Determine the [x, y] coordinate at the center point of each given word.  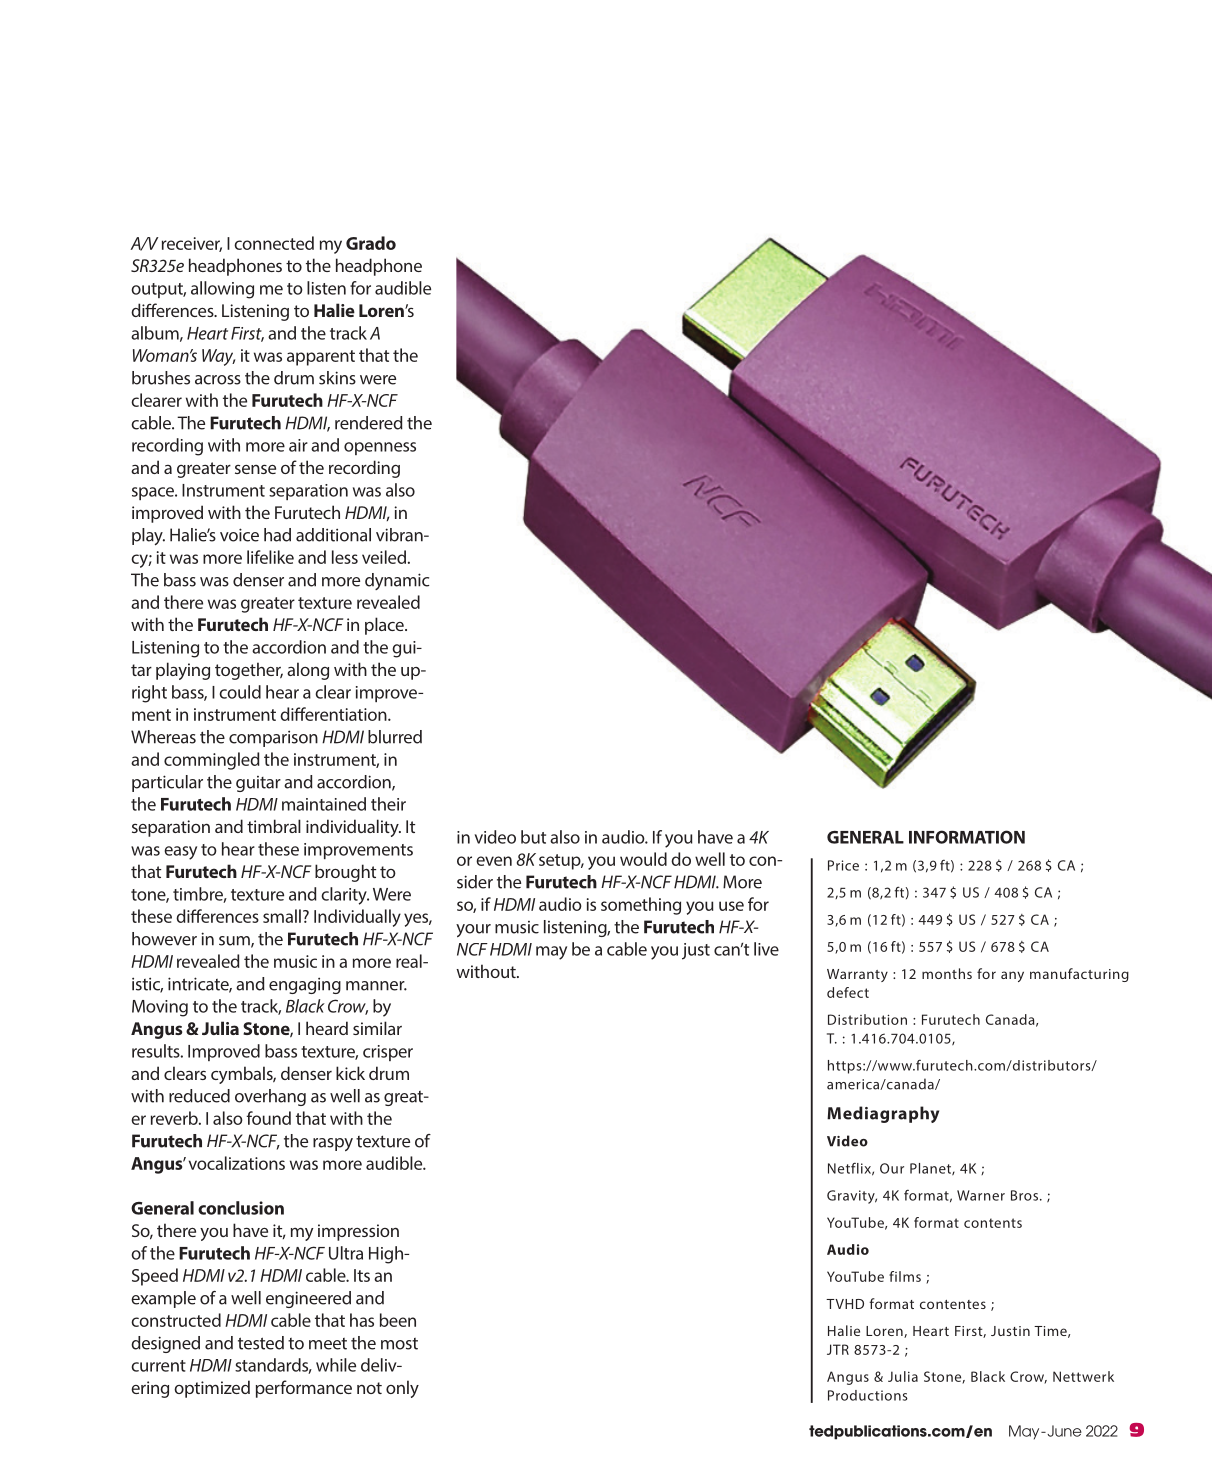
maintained [324, 804]
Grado [371, 243]
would [643, 859]
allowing [222, 290]
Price [843, 865]
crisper [388, 1053]
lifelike [270, 557]
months [947, 973]
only [402, 1389]
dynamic [397, 581]
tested [261, 1343]
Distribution [867, 1019]
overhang [270, 1097]
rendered [369, 423]
